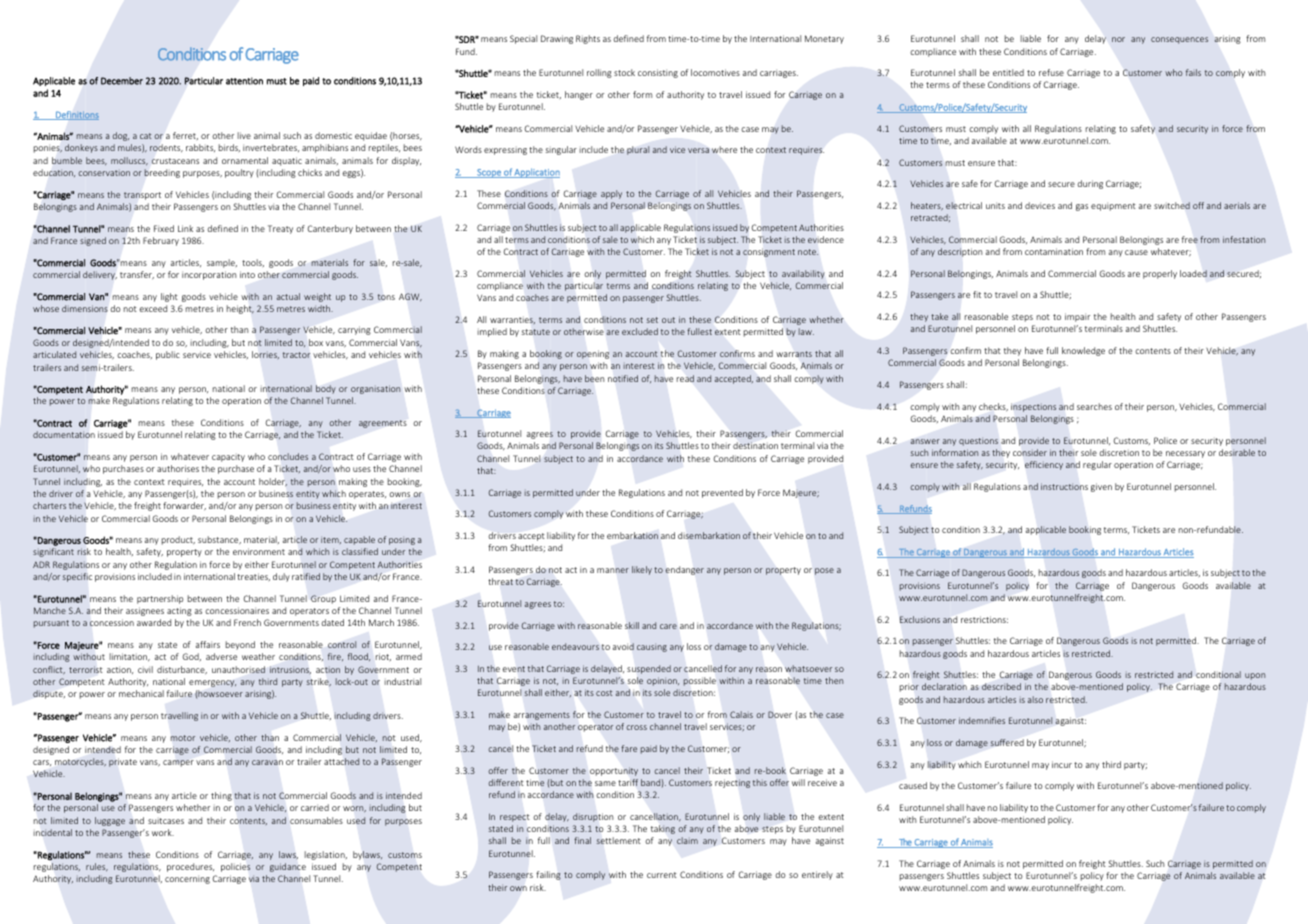 The width and height of the page is (1308, 924). I want to click on destination, so click(755, 445).
